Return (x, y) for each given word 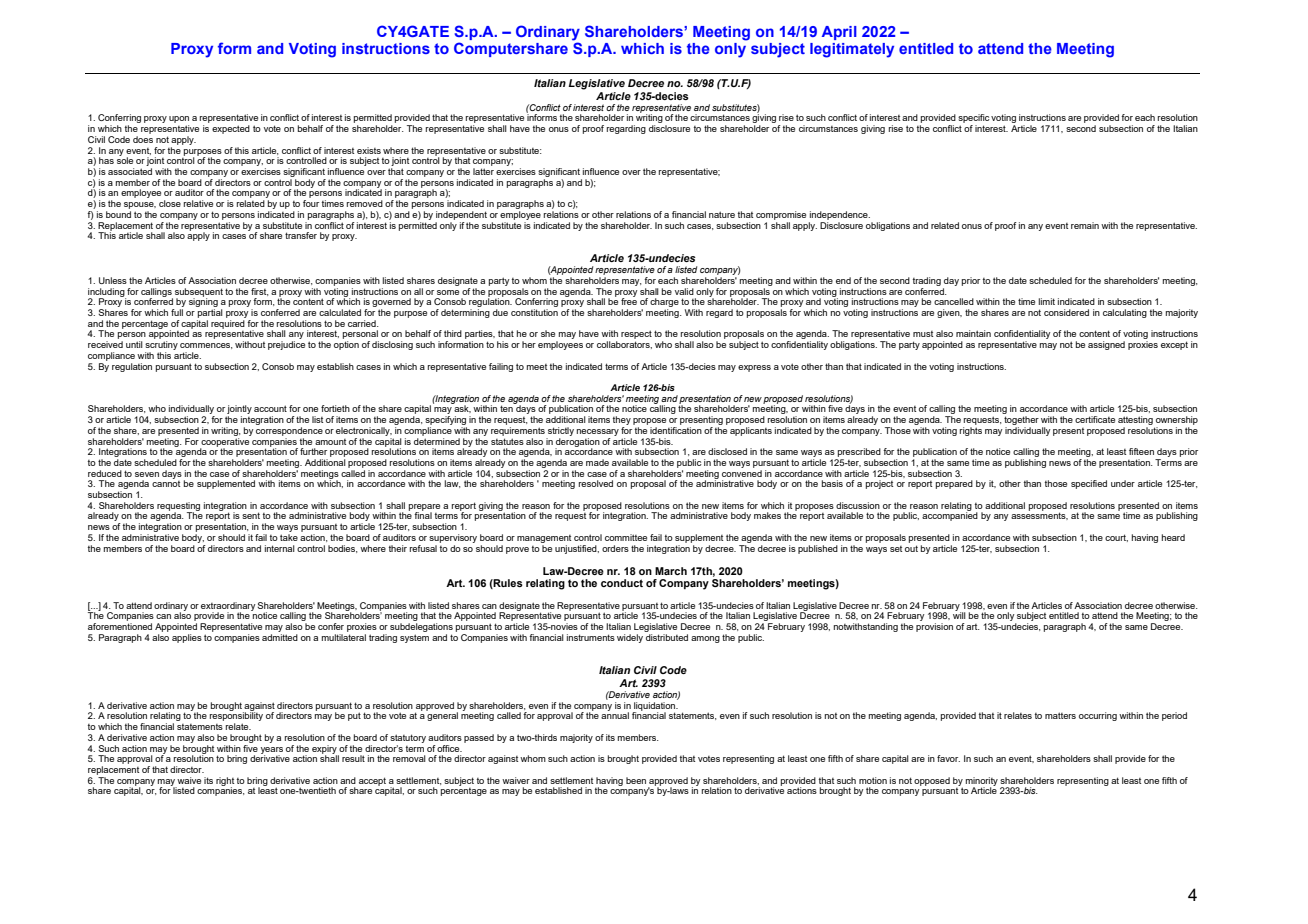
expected (231, 129)
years (272, 751)
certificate (1095, 419)
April (839, 33)
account (270, 408)
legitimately (852, 50)
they (622, 422)
